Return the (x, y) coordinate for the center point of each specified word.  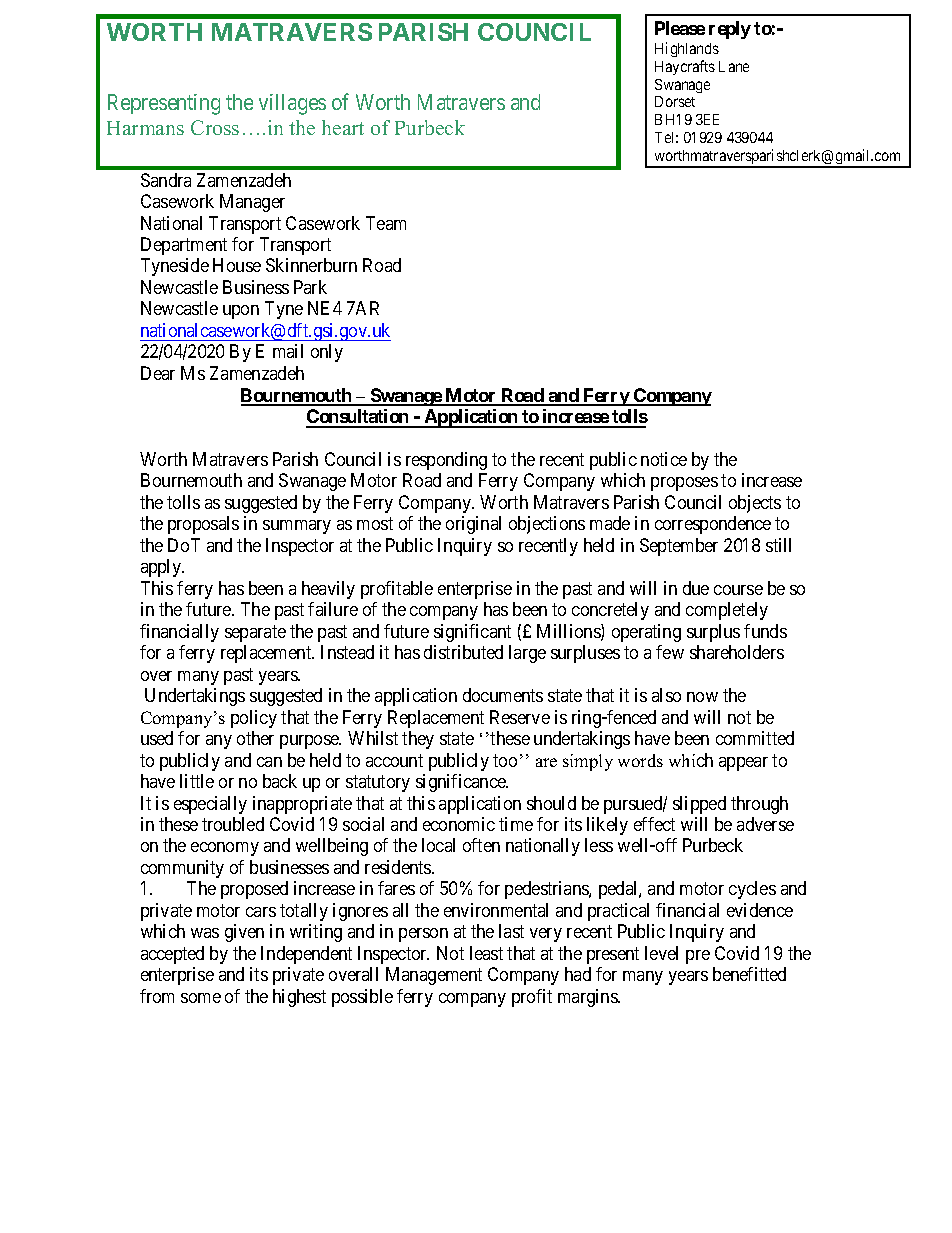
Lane (734, 66)
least (486, 953)
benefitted (749, 974)
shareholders (737, 652)
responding (446, 461)
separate (255, 633)
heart (343, 127)
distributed (463, 652)
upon (241, 312)
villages (292, 104)
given (244, 933)
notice (664, 459)
